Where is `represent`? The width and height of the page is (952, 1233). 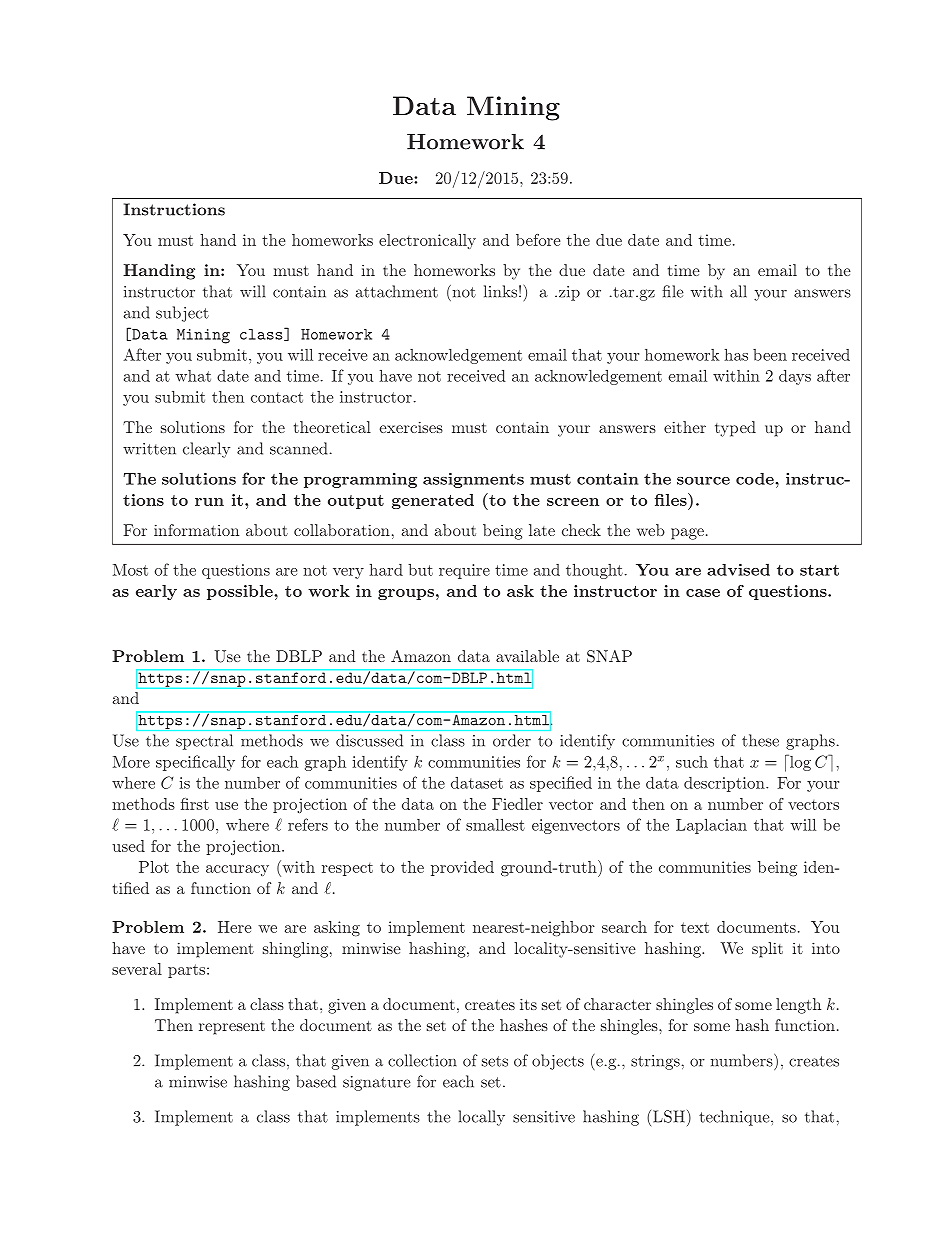 represent is located at coordinates (232, 1028).
